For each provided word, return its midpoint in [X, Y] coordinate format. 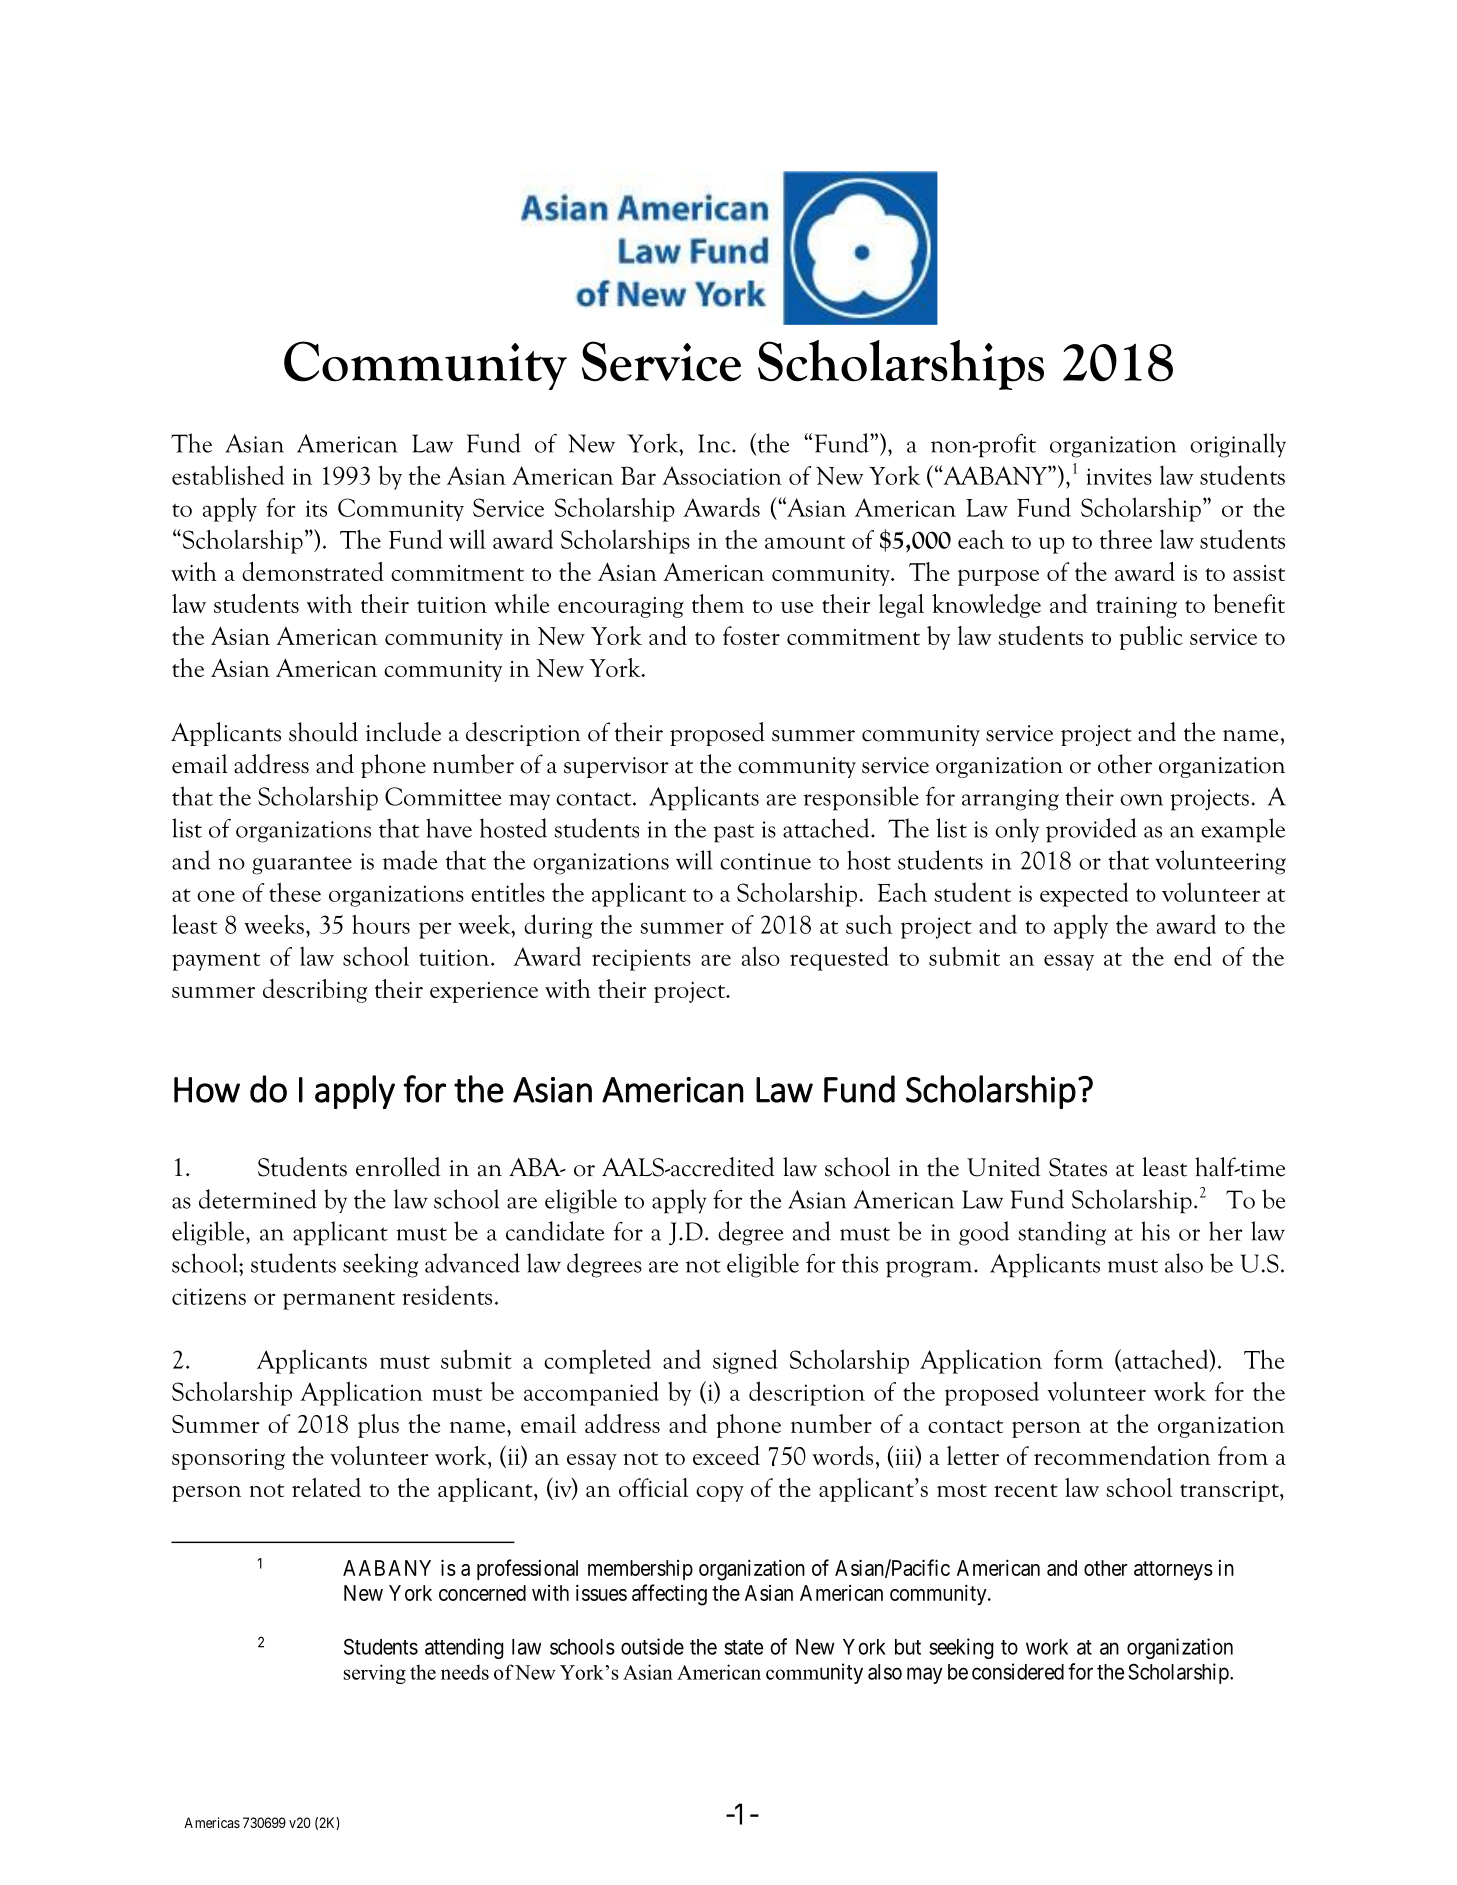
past [734, 834]
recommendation [1122, 1455]
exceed [726, 1455]
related [326, 1487]
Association [722, 475]
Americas [212, 1822]
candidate [555, 1231]
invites [1119, 476]
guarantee [302, 865]
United [1003, 1167]
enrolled [398, 1167]
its [316, 508]
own [1141, 800]
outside [652, 1646]
